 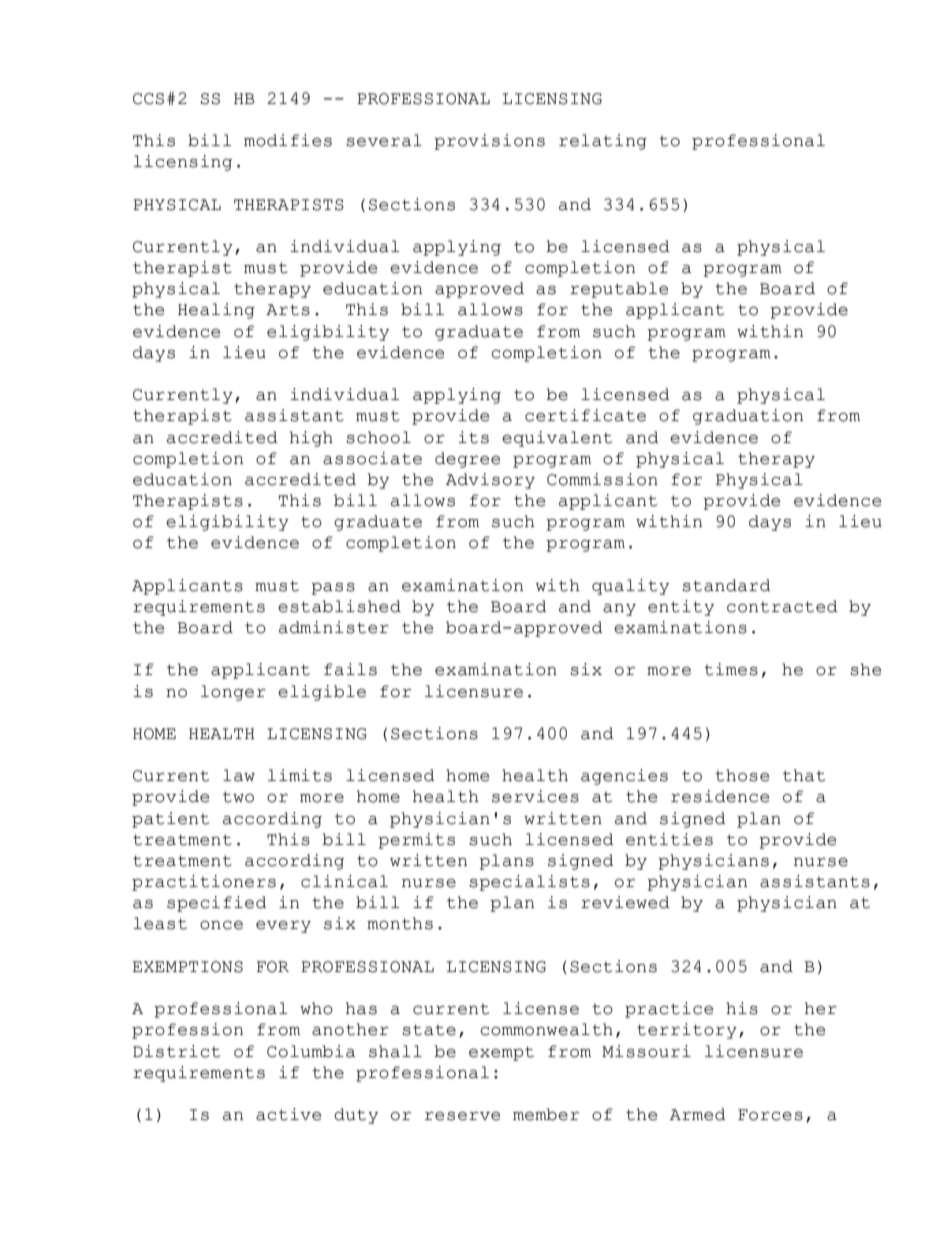 I want to click on entity, so click(x=681, y=608).
